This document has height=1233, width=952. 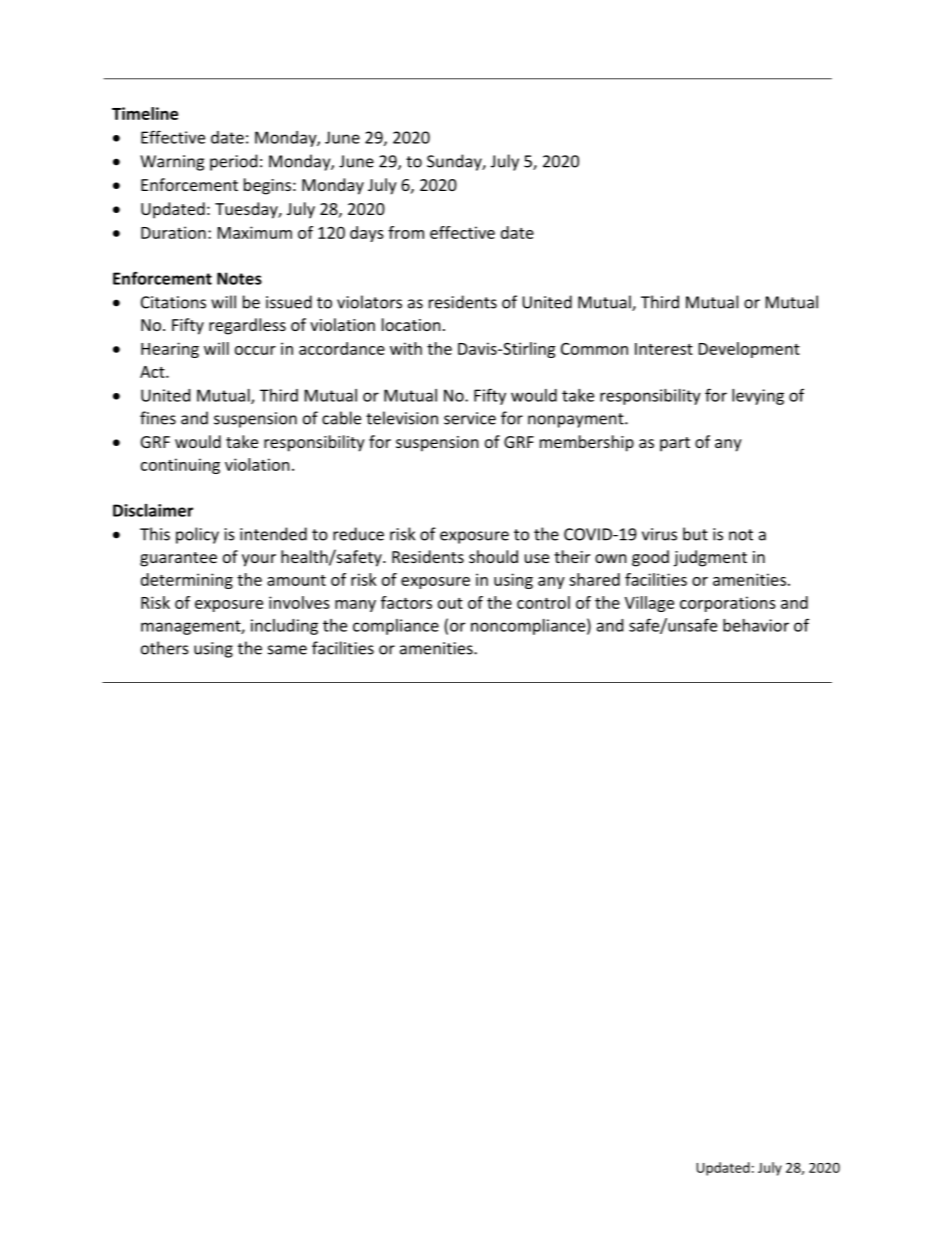 I want to click on from, so click(x=406, y=232).
